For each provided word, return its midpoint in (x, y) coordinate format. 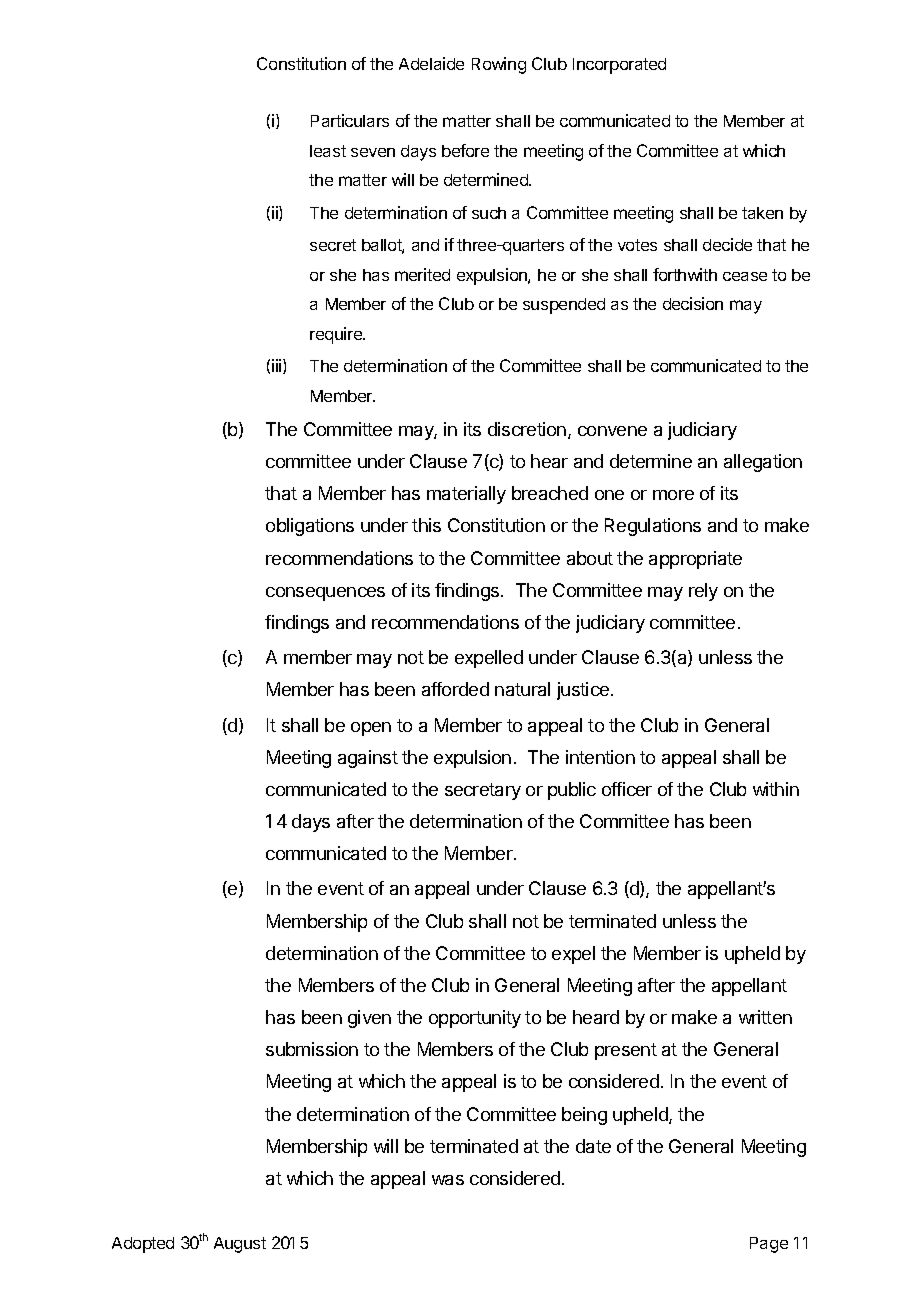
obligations (310, 527)
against (368, 759)
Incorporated (619, 66)
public (572, 791)
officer (627, 789)
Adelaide (431, 63)
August (240, 1245)
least (328, 151)
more (673, 495)
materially (466, 495)
